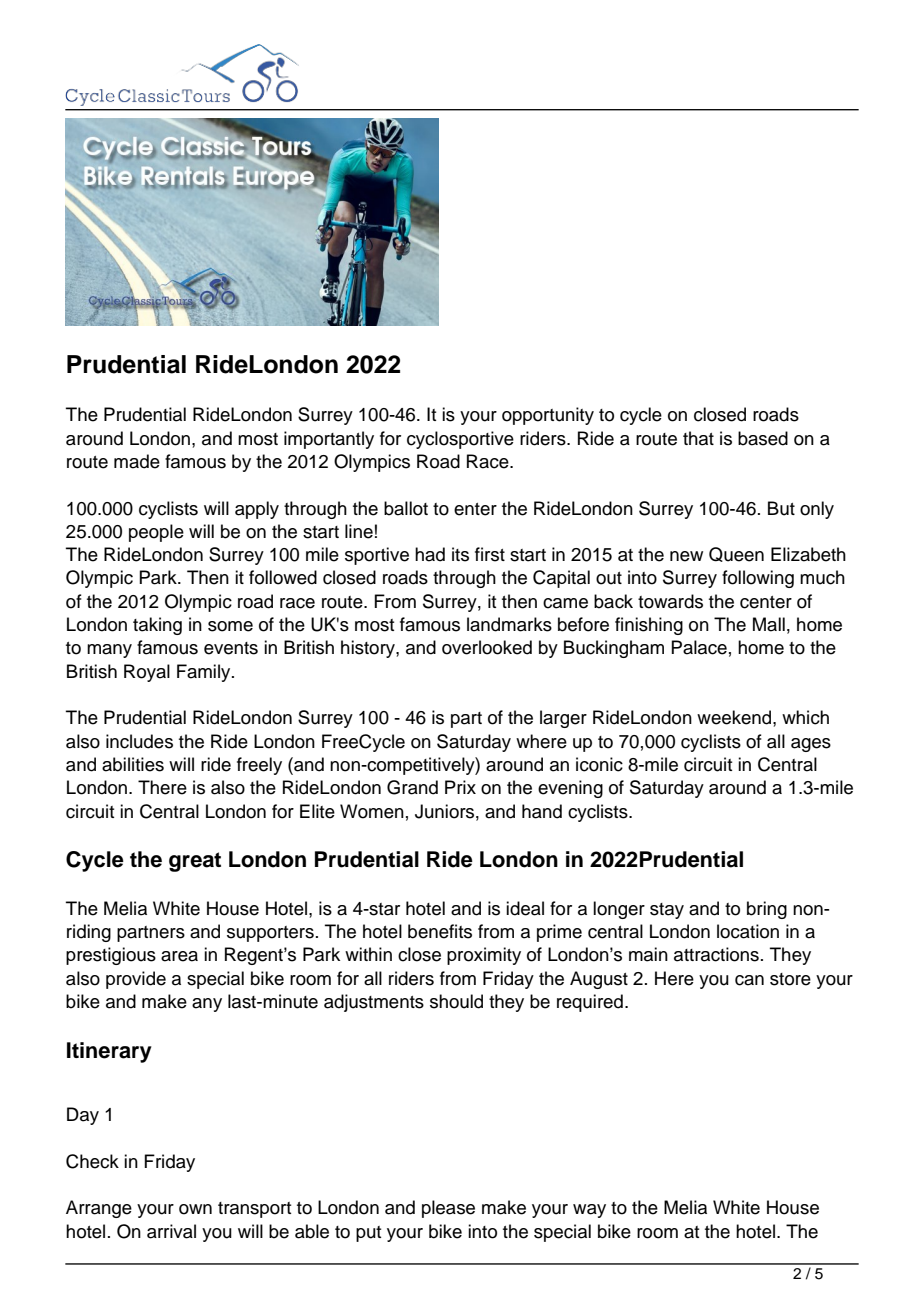  I want to click on provide, so click(136, 980).
